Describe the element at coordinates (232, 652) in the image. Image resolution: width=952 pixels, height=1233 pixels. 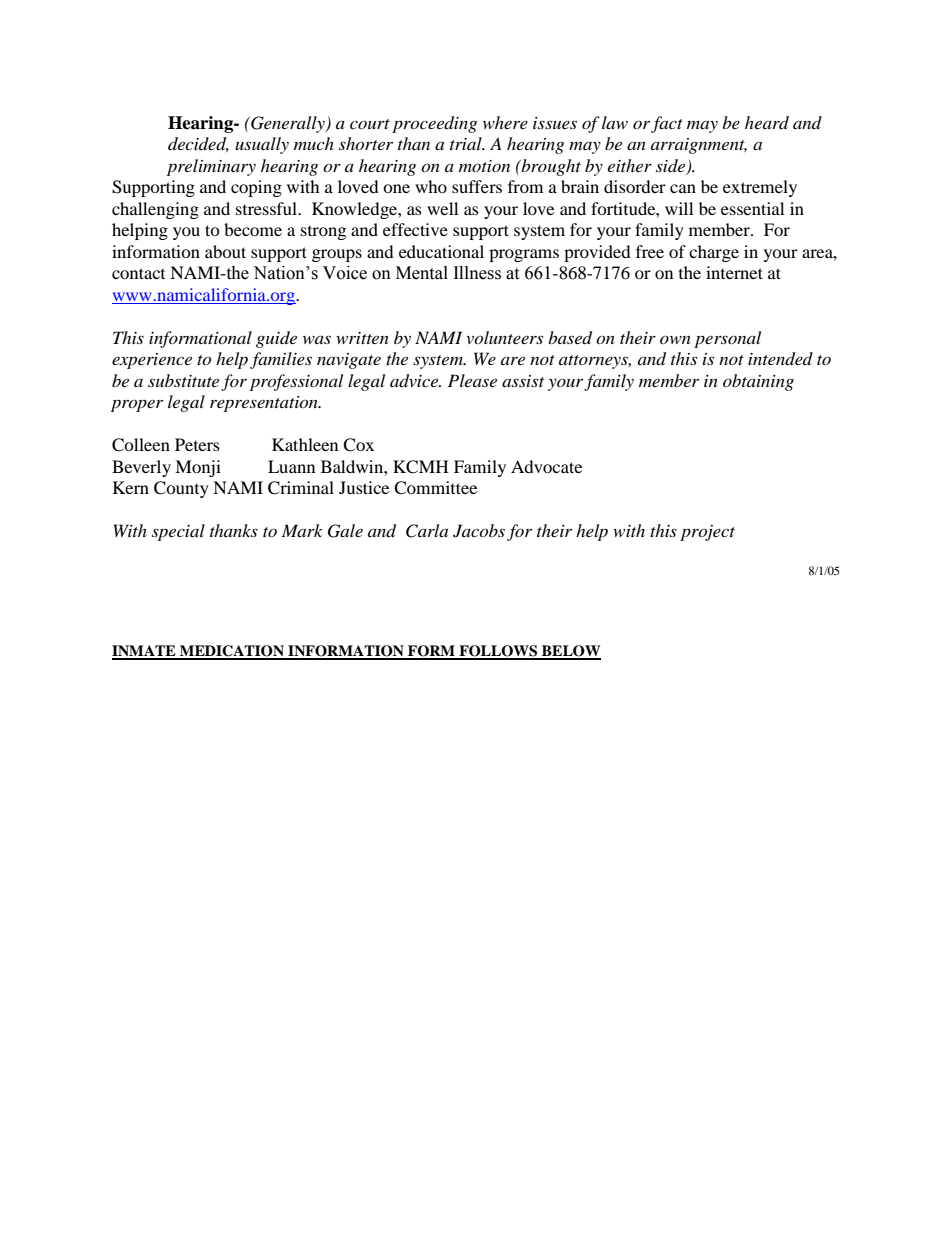
I see `MEDICATION` at that location.
